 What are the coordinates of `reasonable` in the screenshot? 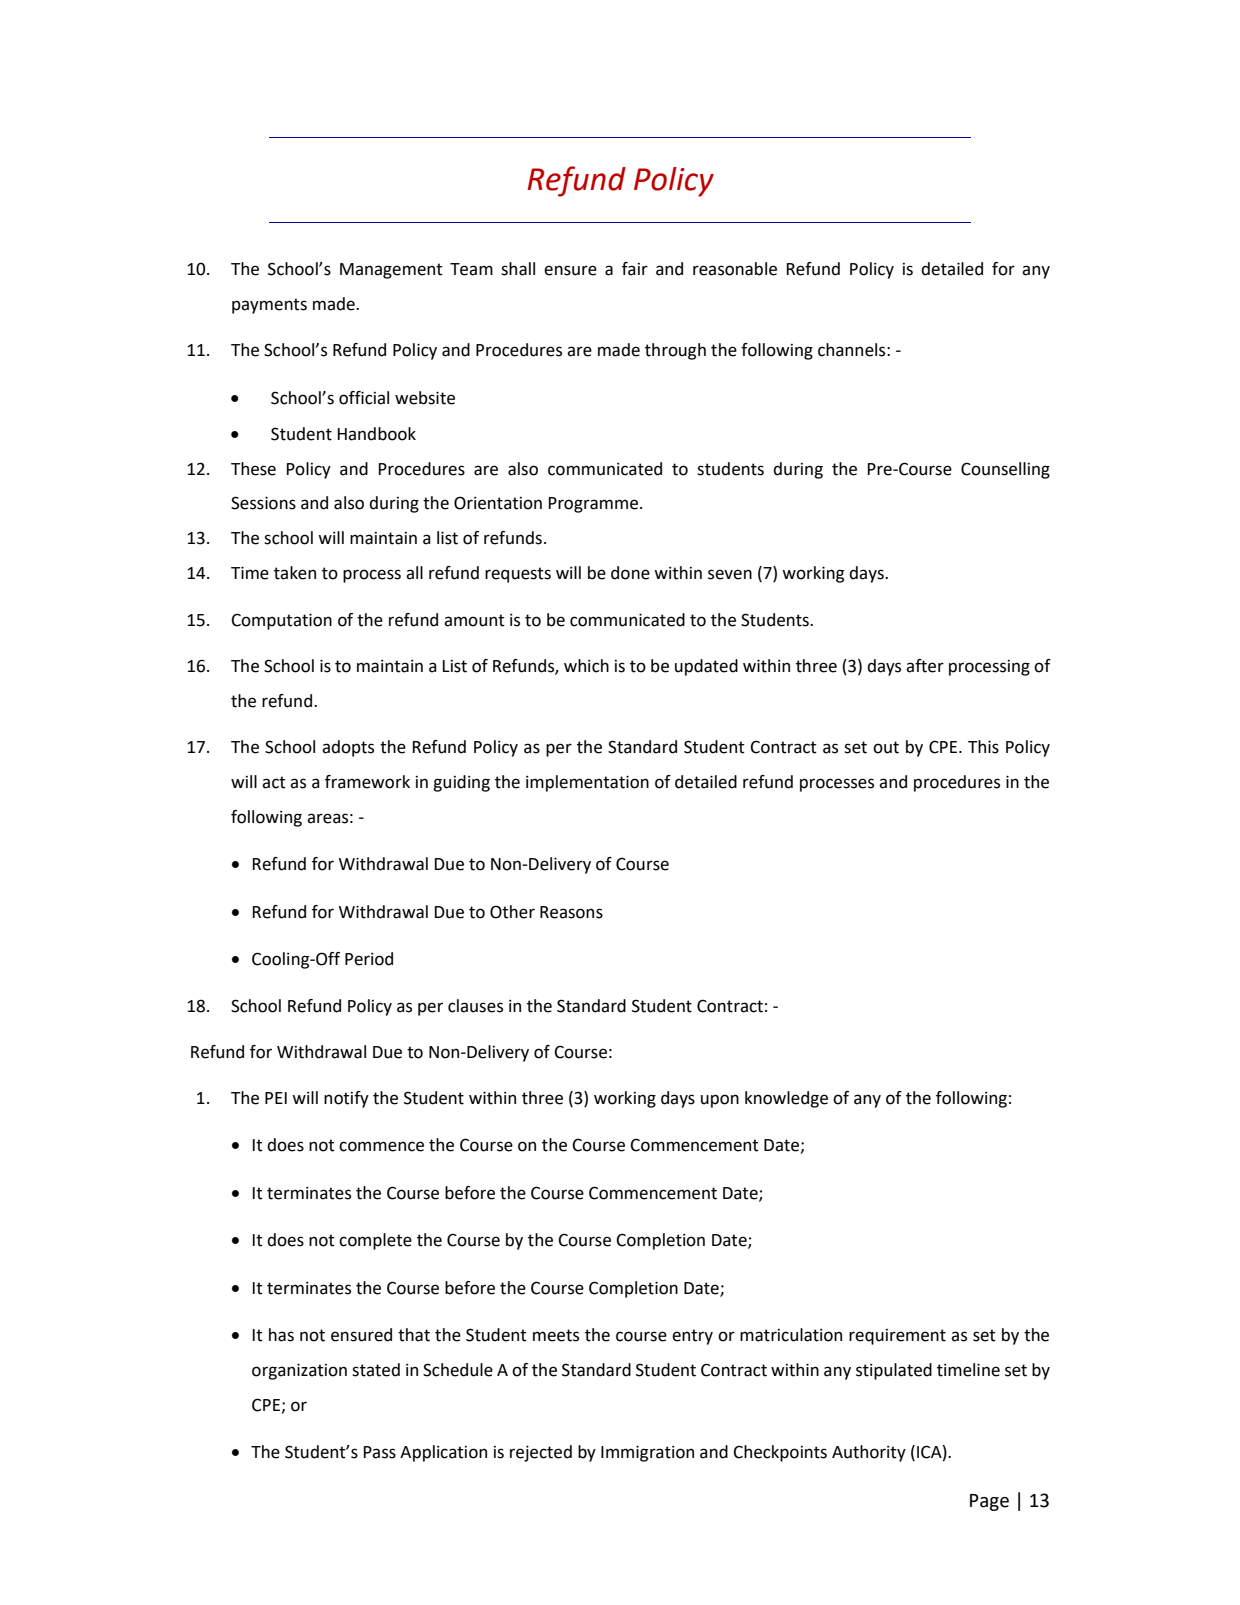 It's located at (735, 269).
